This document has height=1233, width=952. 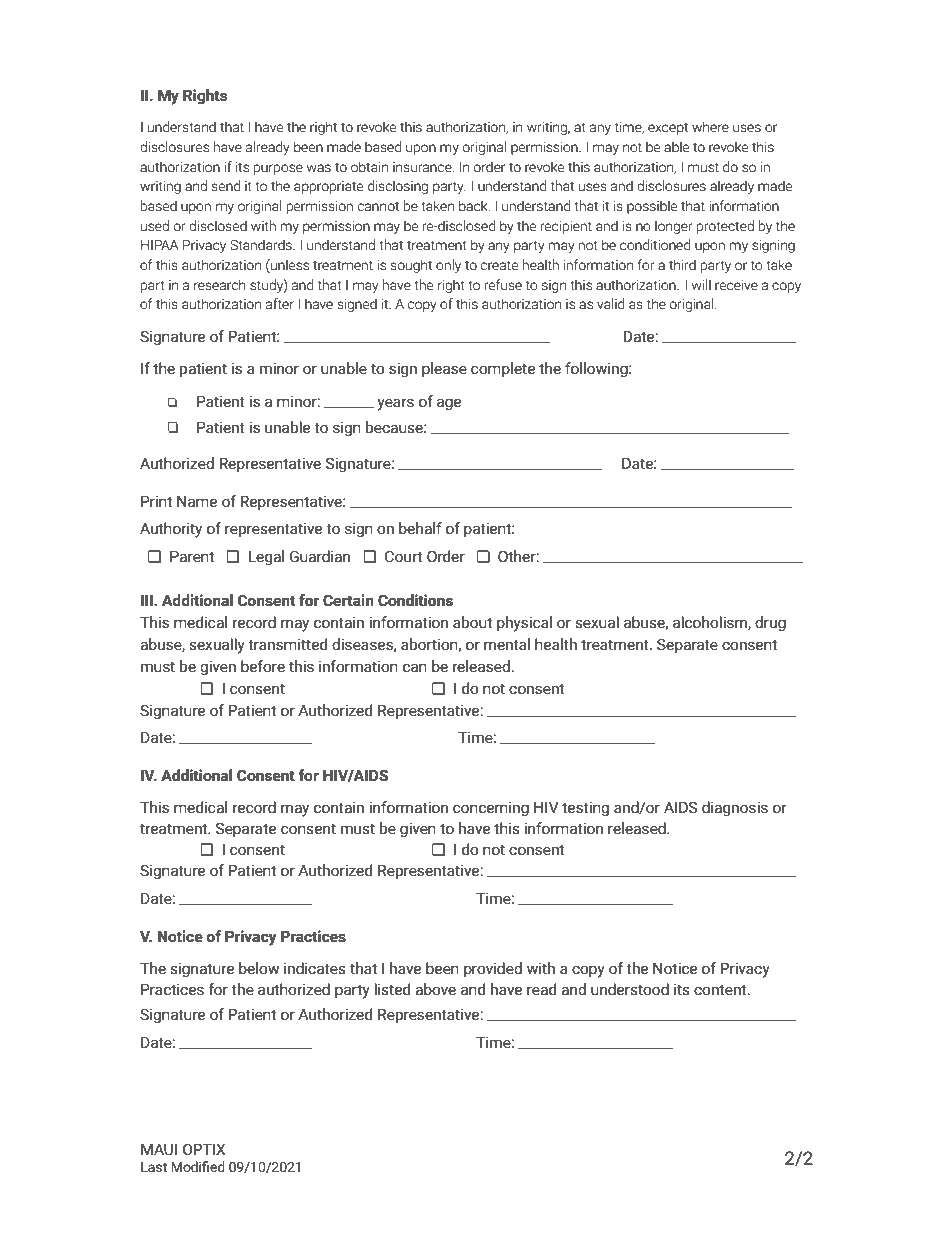 What do you see at coordinates (435, 989) in the document?
I see `above` at bounding box center [435, 989].
